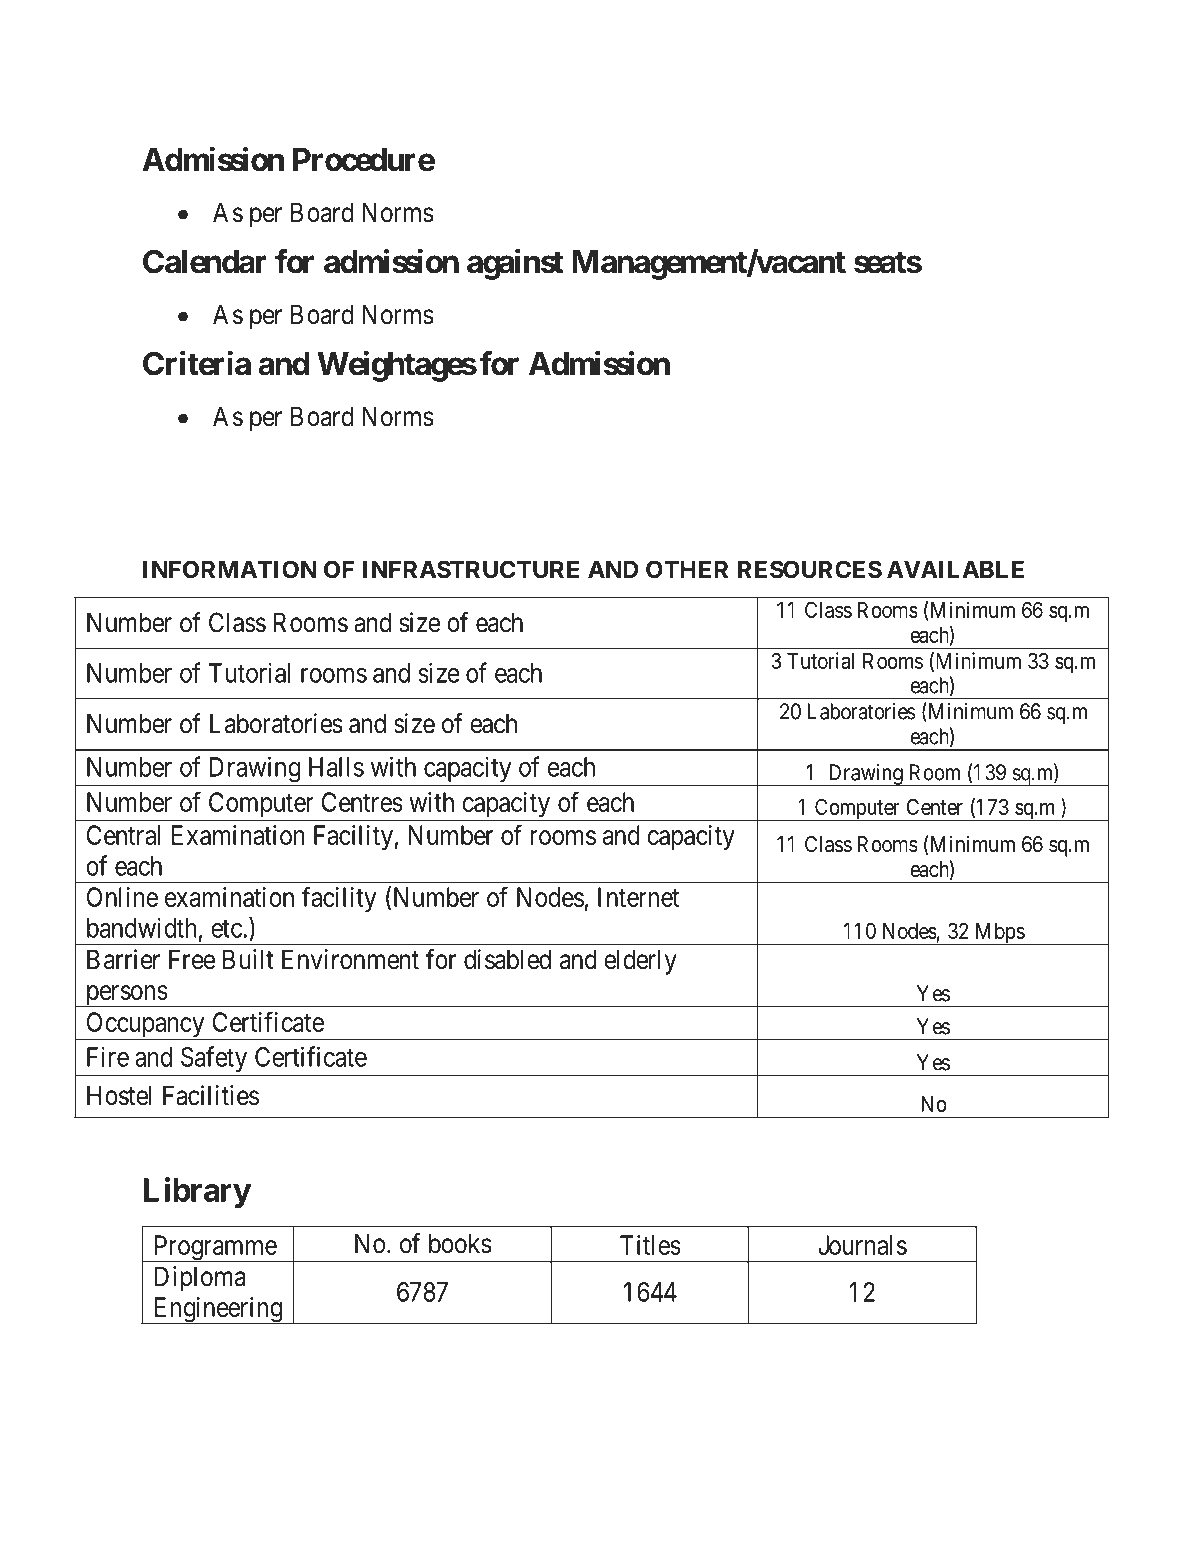 The width and height of the screenshot is (1204, 1558). Describe the element at coordinates (507, 959) in the screenshot. I see `disabled` at that location.
